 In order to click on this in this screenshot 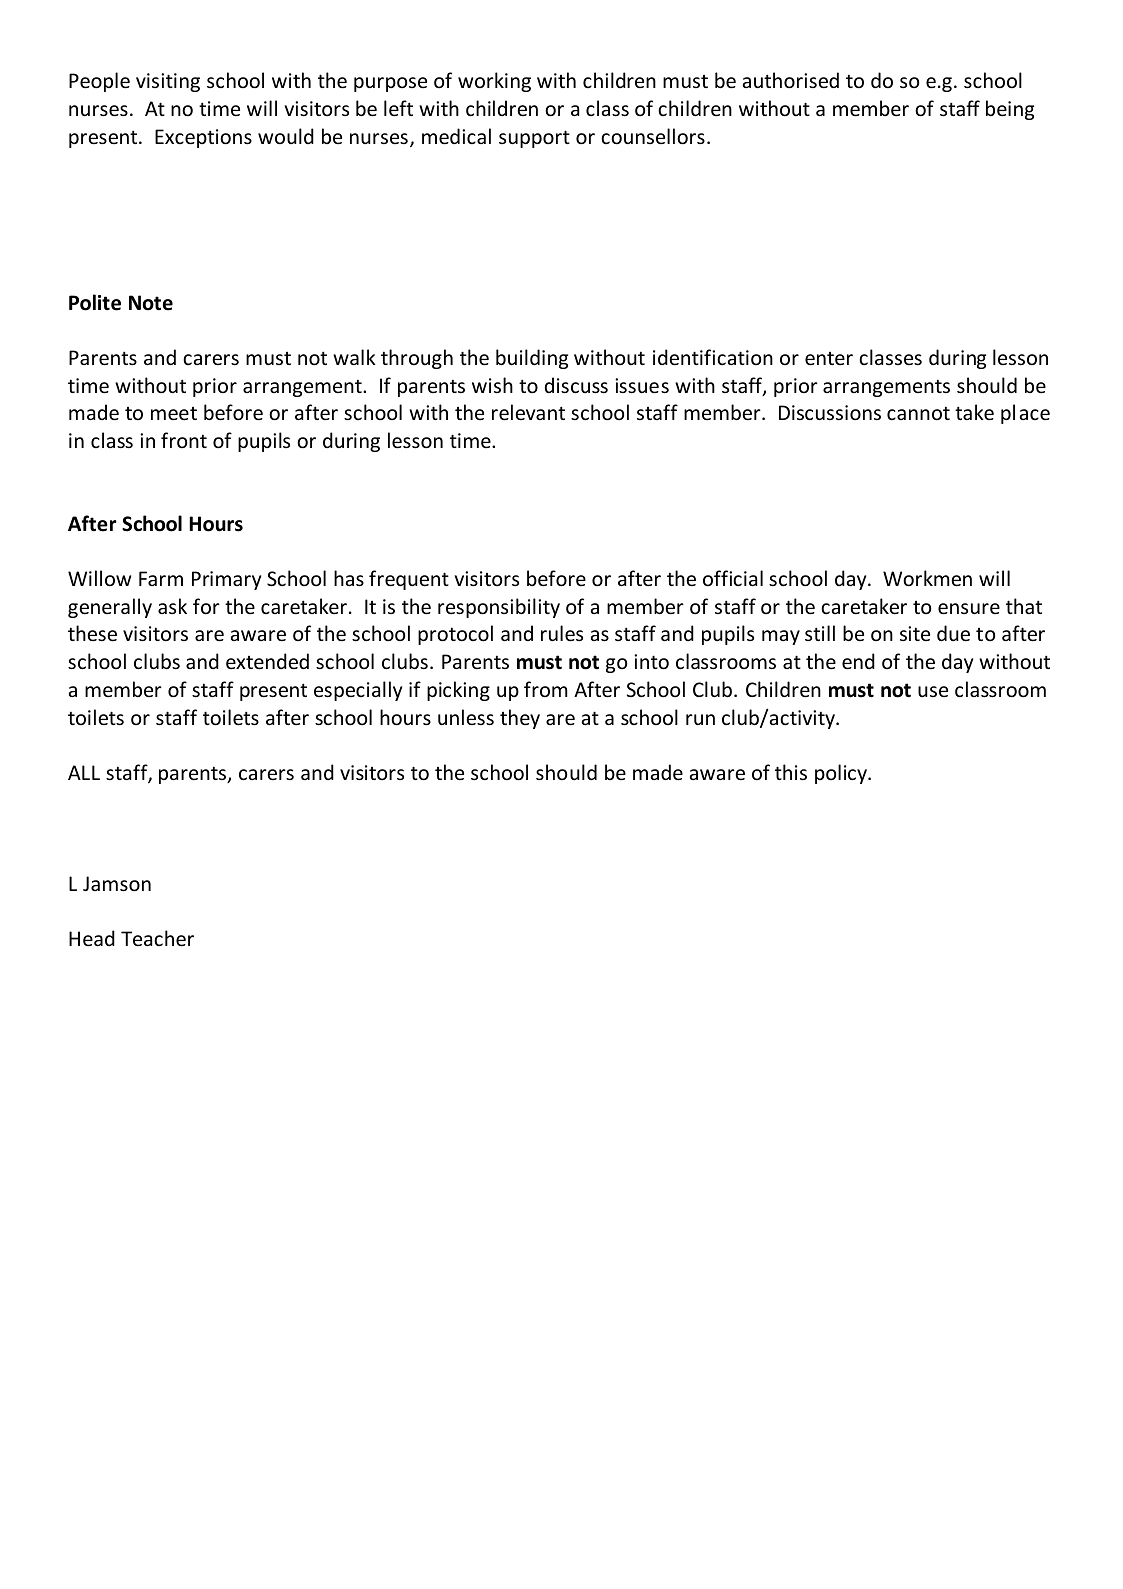, I will do `click(791, 772)`.
